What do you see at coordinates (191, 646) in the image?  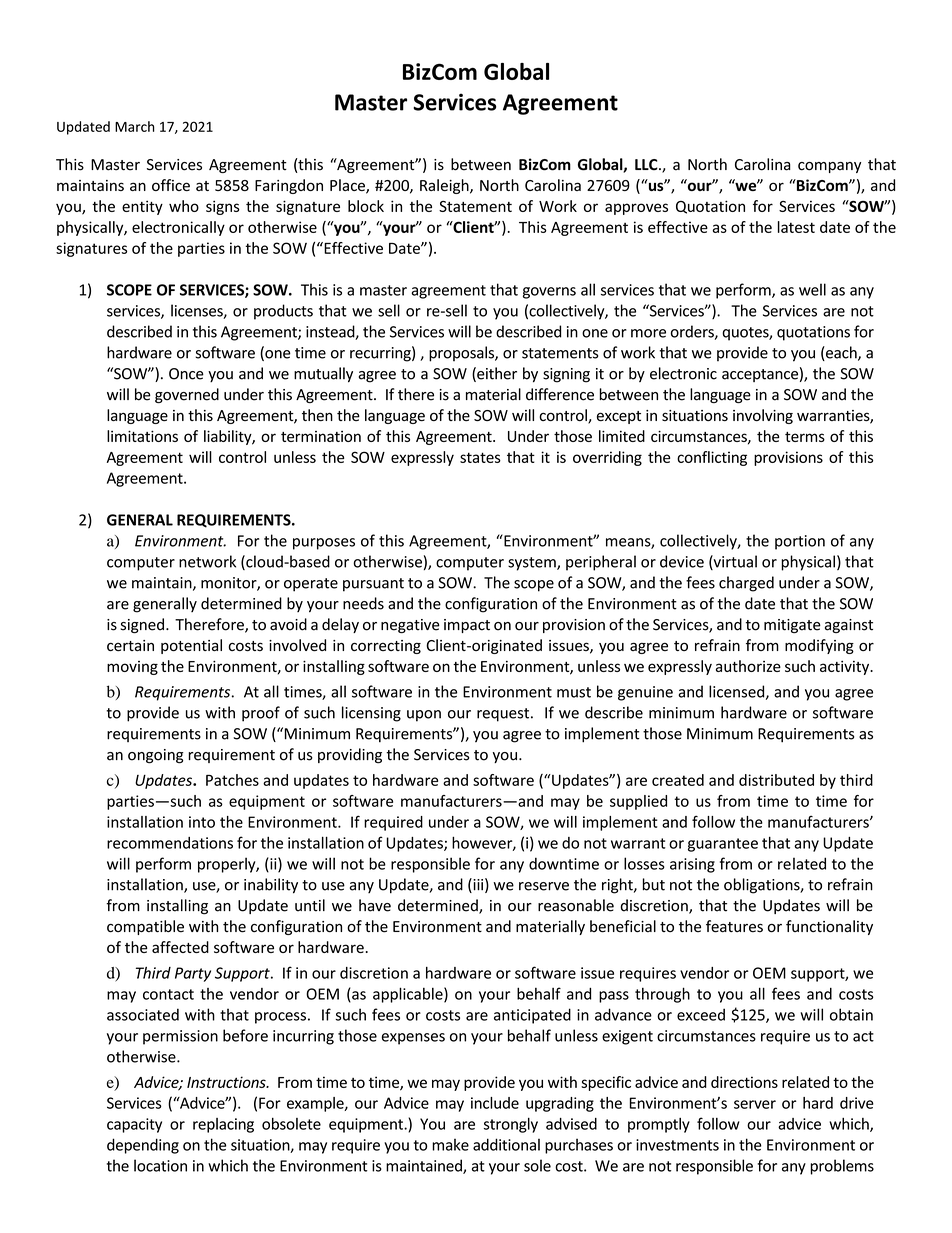 I see `potential` at bounding box center [191, 646].
